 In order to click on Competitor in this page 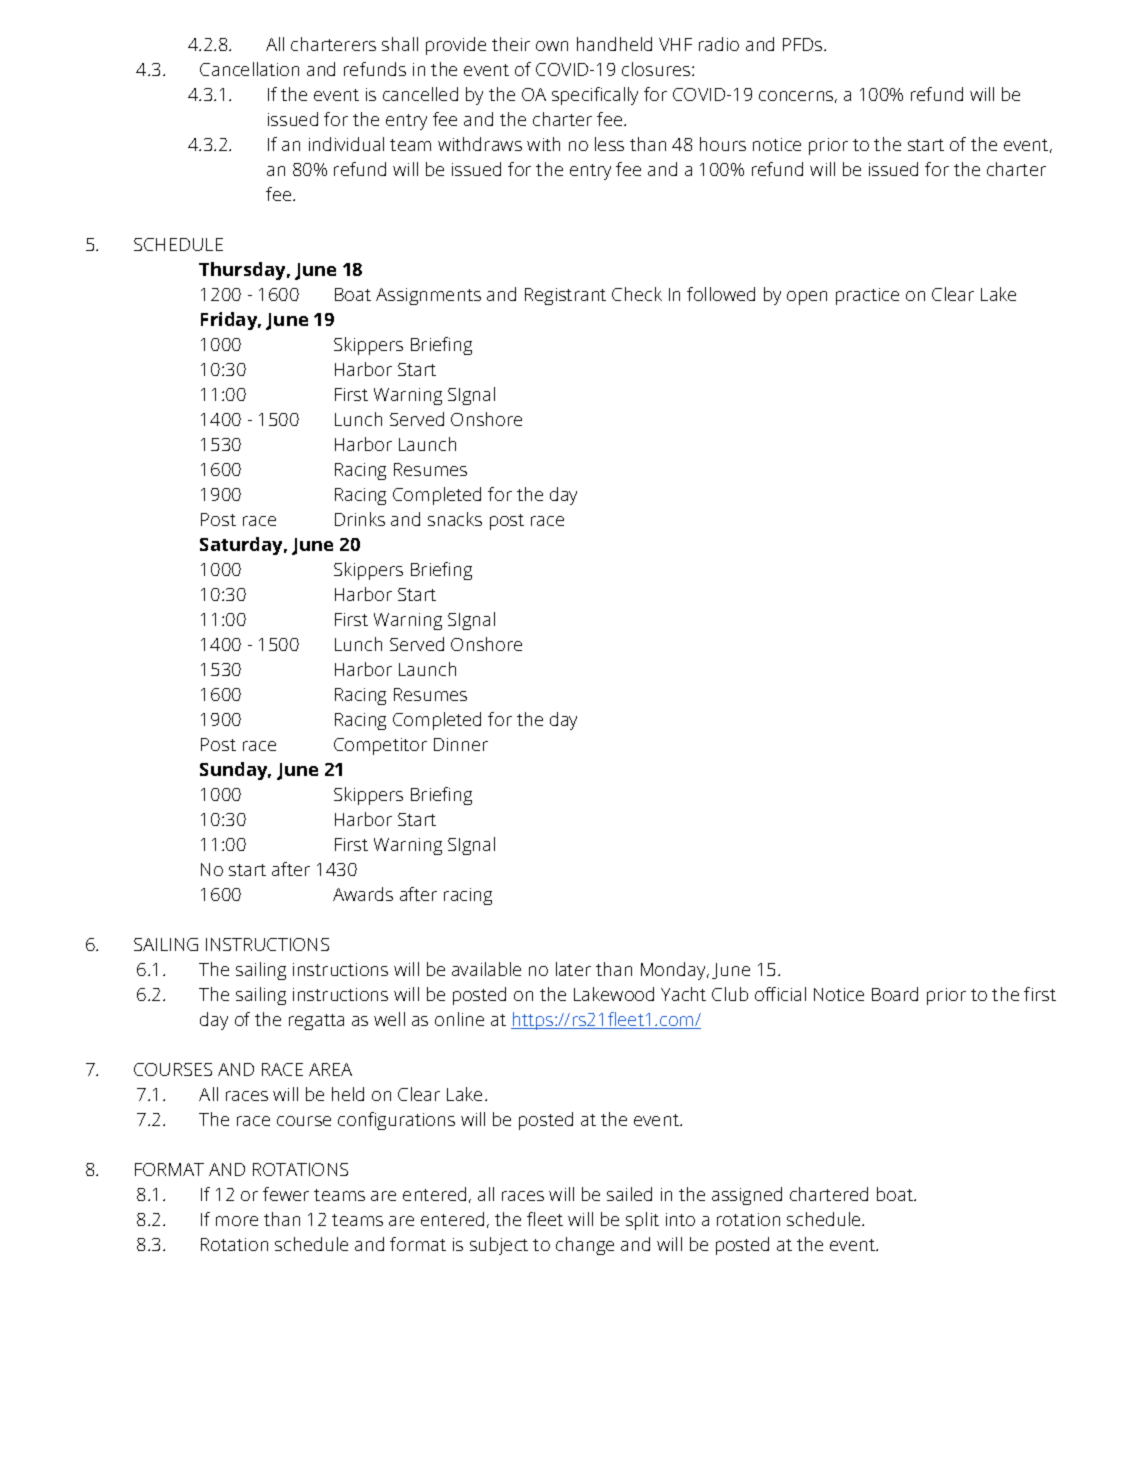, I will do `click(380, 746)`.
